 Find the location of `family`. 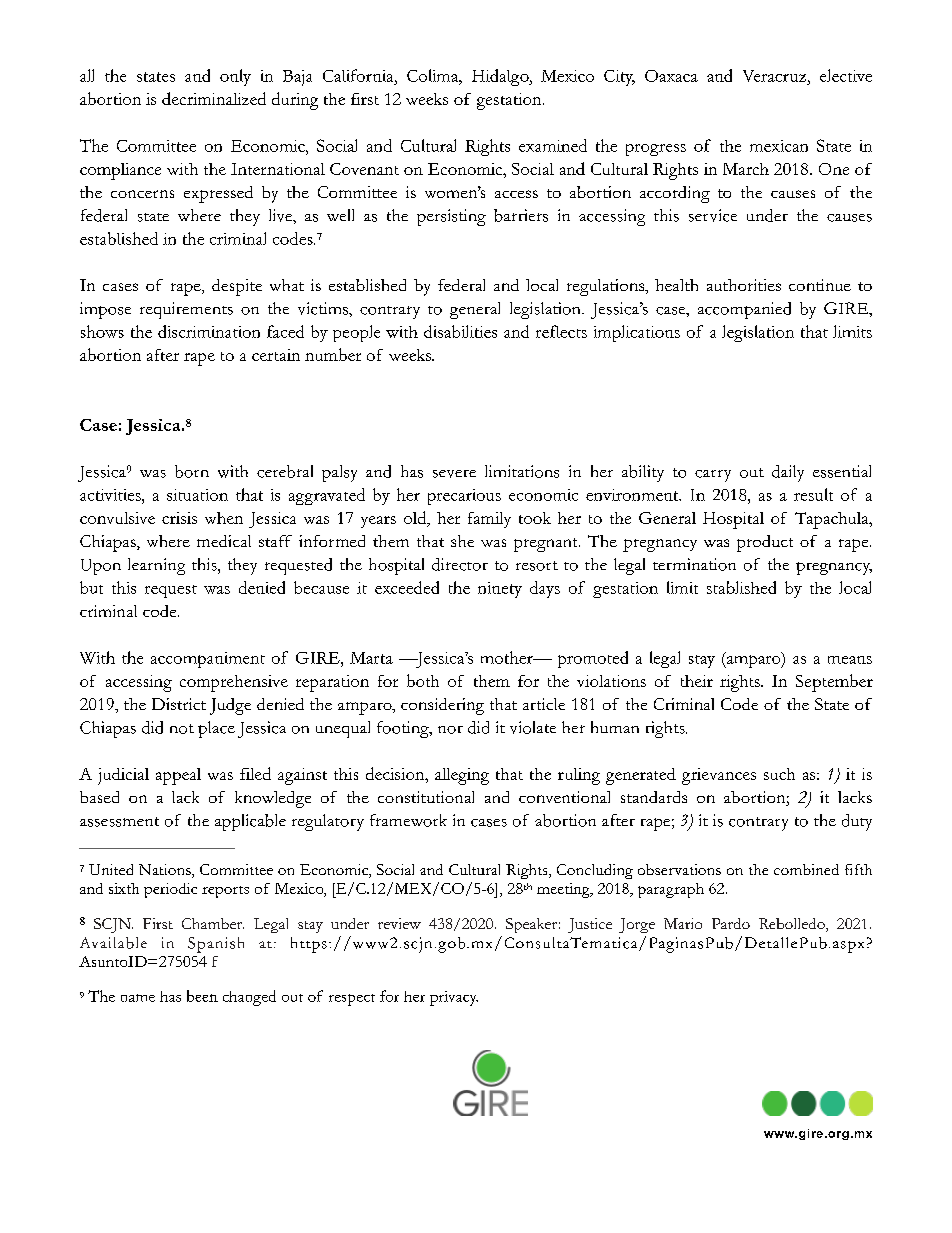

family is located at coordinates (489, 520).
